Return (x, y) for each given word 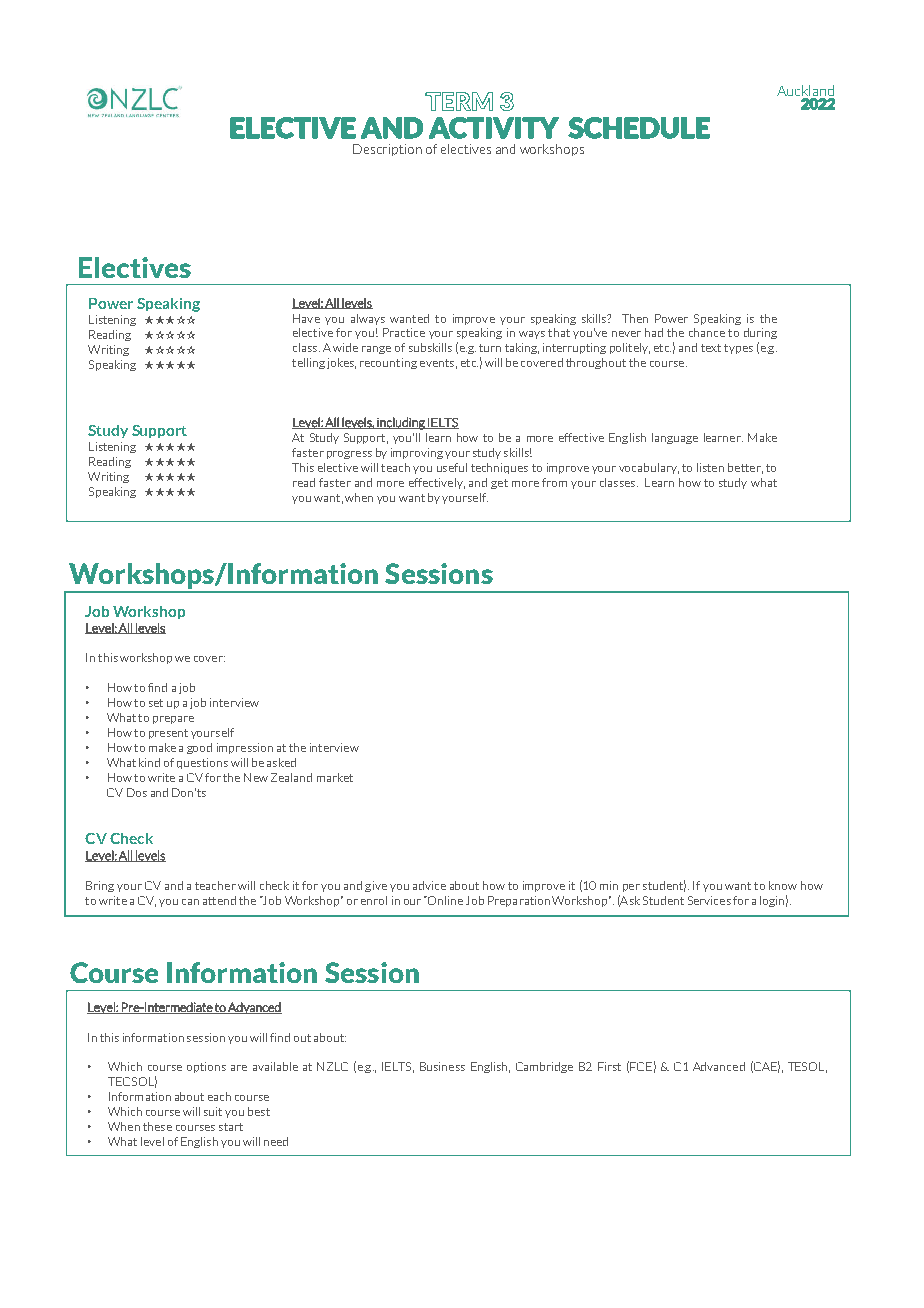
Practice (404, 332)
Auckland (805, 90)
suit (213, 1111)
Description (387, 150)
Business (442, 1066)
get (499, 484)
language (675, 438)
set (156, 703)
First (609, 1066)
